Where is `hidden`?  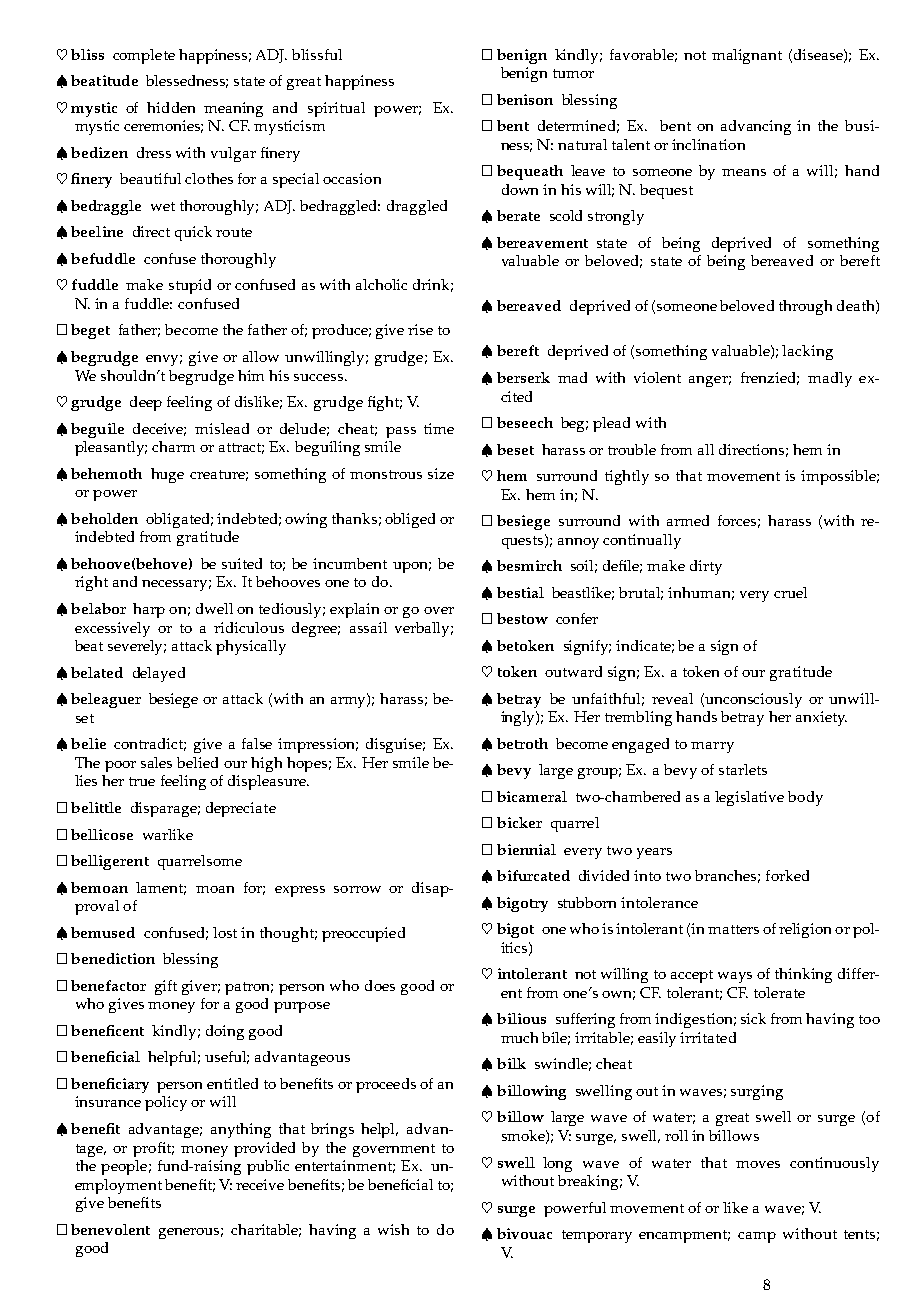
hidden is located at coordinates (171, 107).
